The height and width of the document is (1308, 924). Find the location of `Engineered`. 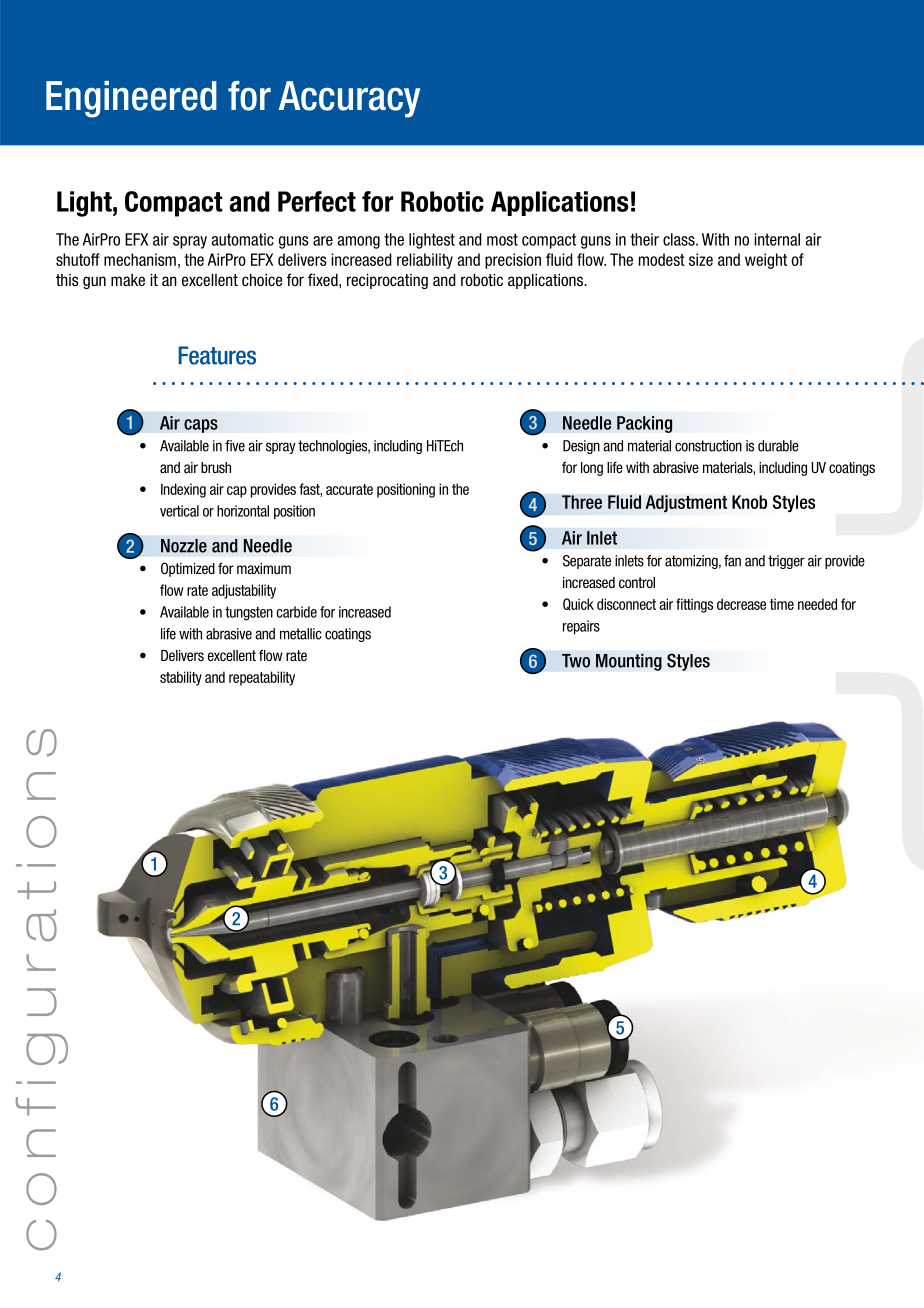

Engineered is located at coordinates (131, 99).
